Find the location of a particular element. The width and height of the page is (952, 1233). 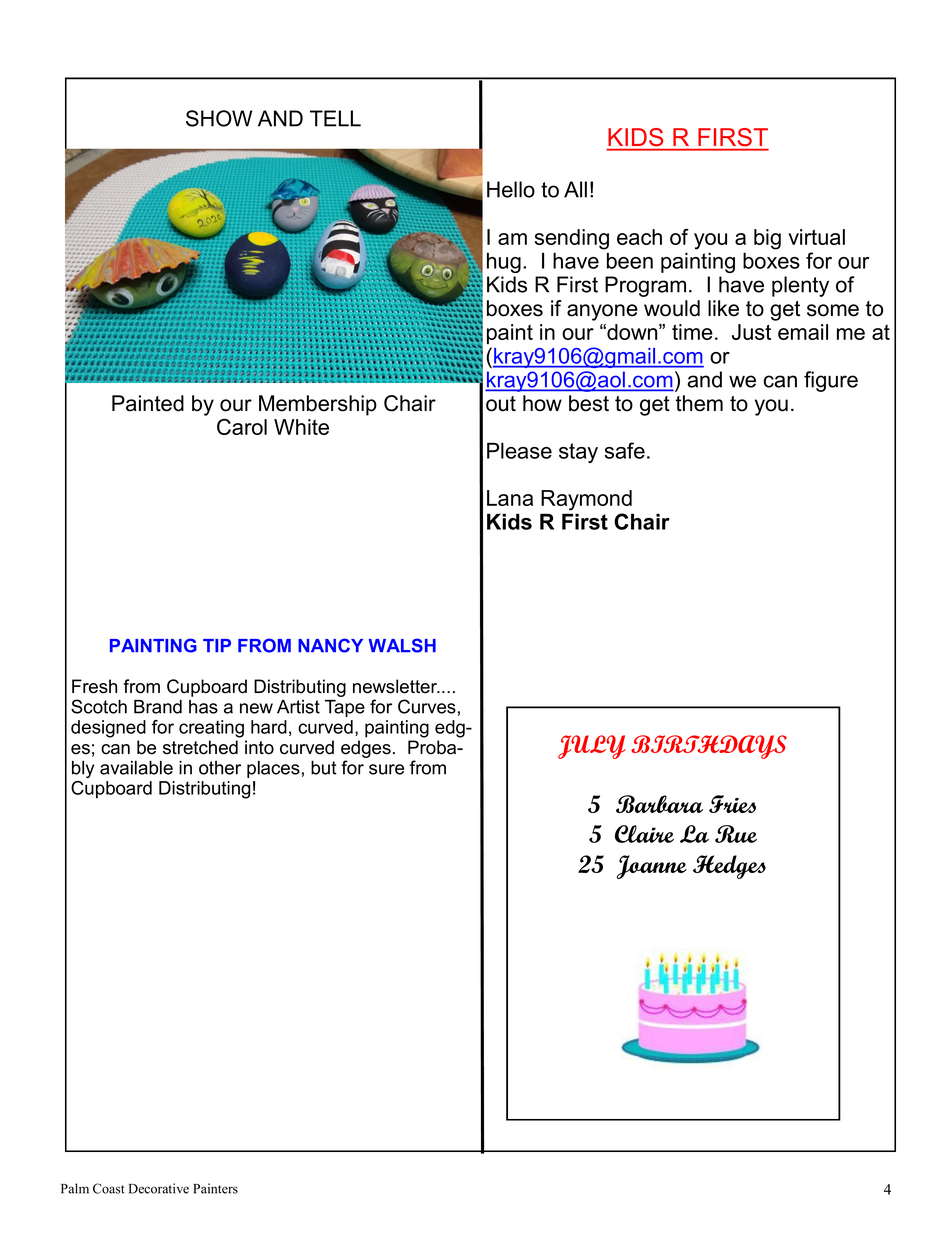

Coast is located at coordinates (109, 1188).
